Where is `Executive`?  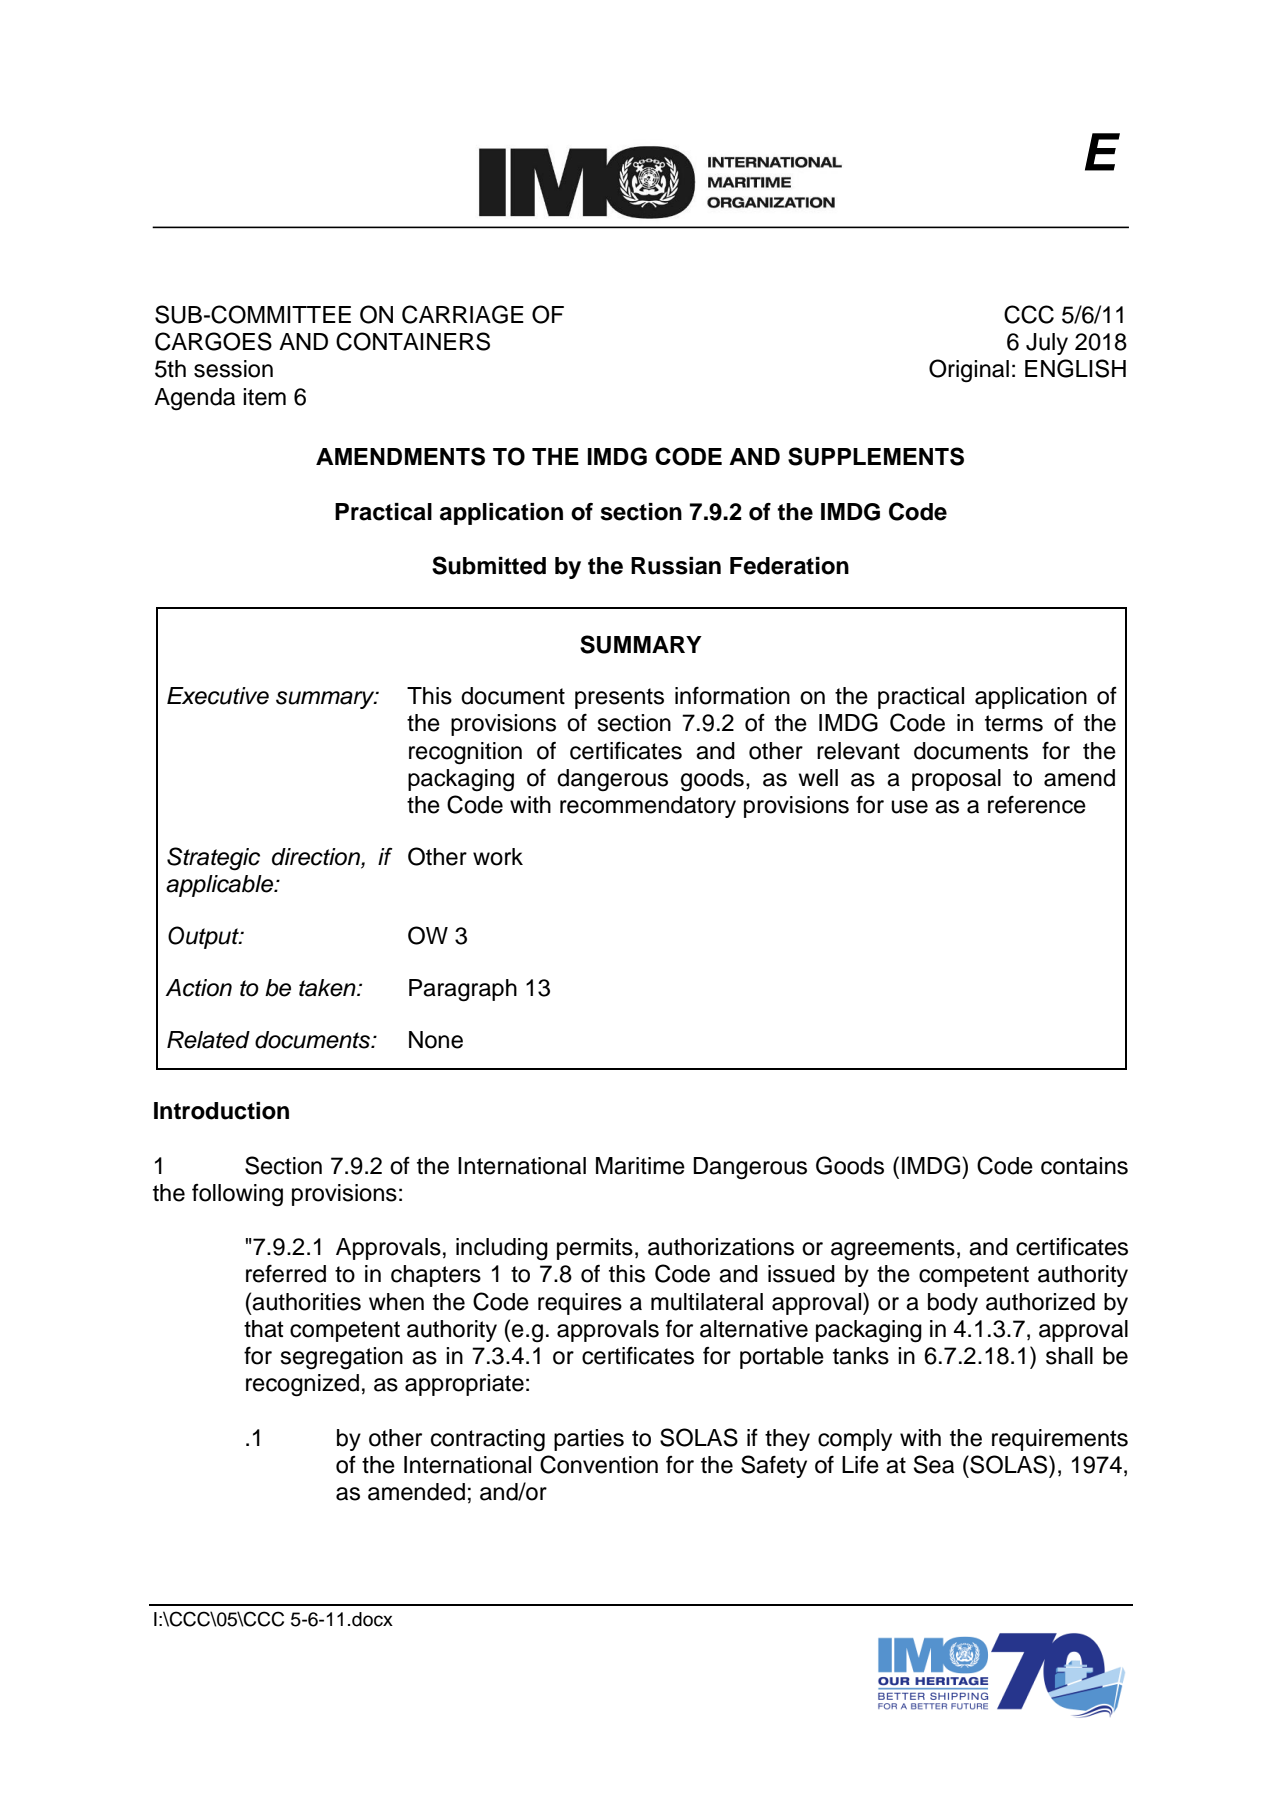 Executive is located at coordinates (218, 696).
